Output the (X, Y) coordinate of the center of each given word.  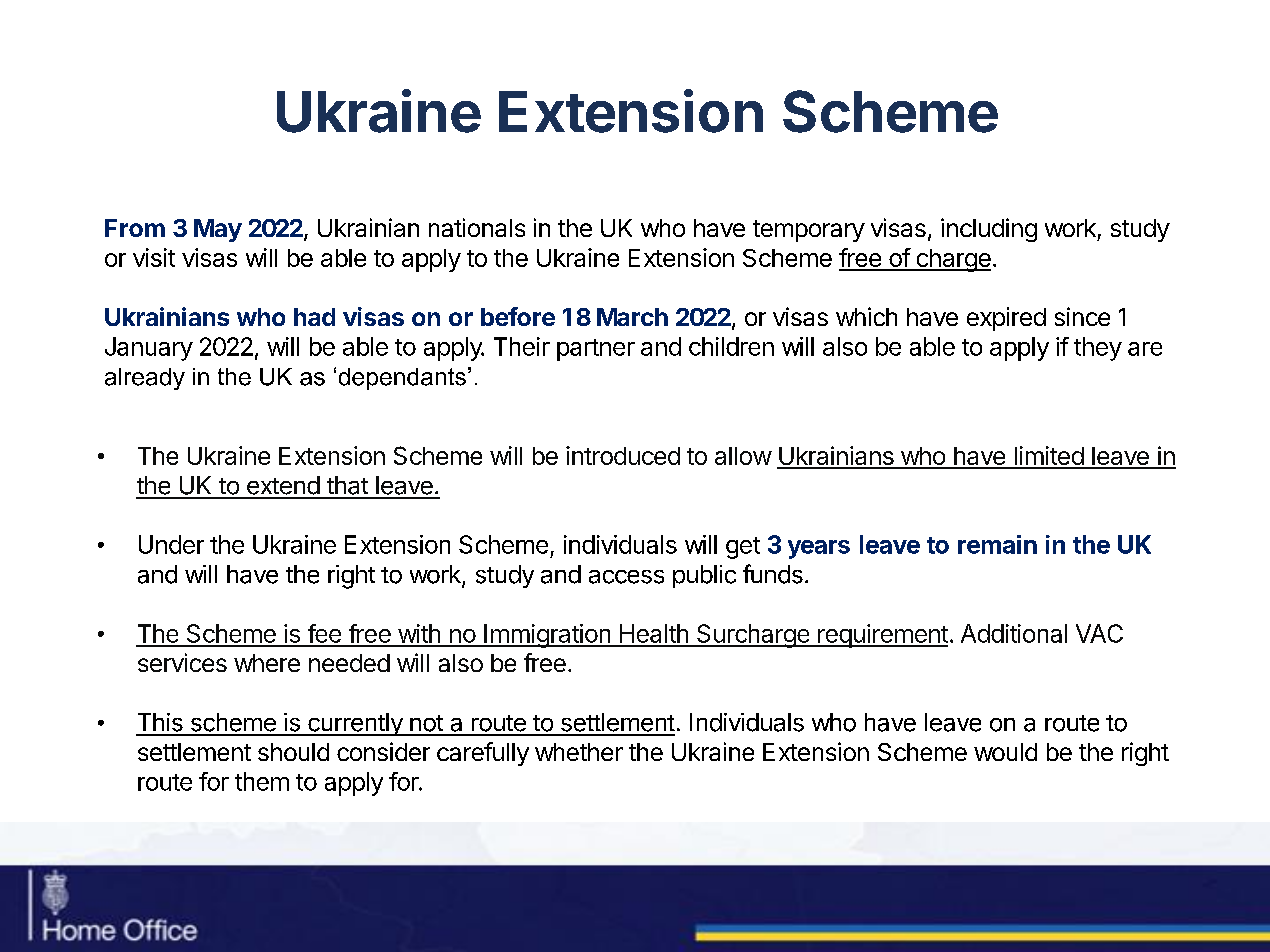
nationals (477, 227)
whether (579, 752)
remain (997, 544)
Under (171, 544)
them (262, 781)
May (218, 230)
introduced (623, 455)
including (989, 230)
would (1005, 752)
